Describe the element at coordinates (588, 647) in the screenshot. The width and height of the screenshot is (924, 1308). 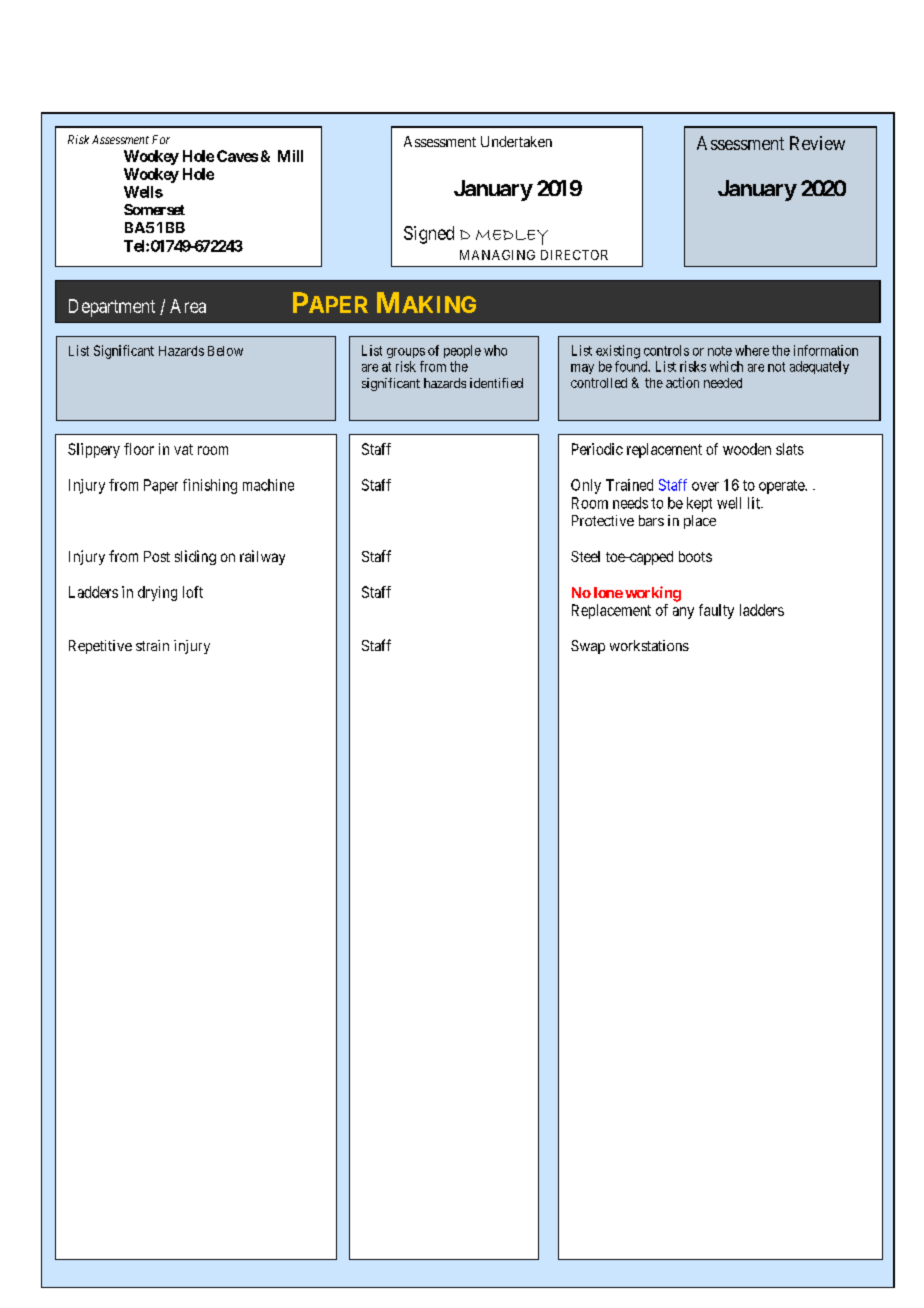
I see `Swap` at that location.
